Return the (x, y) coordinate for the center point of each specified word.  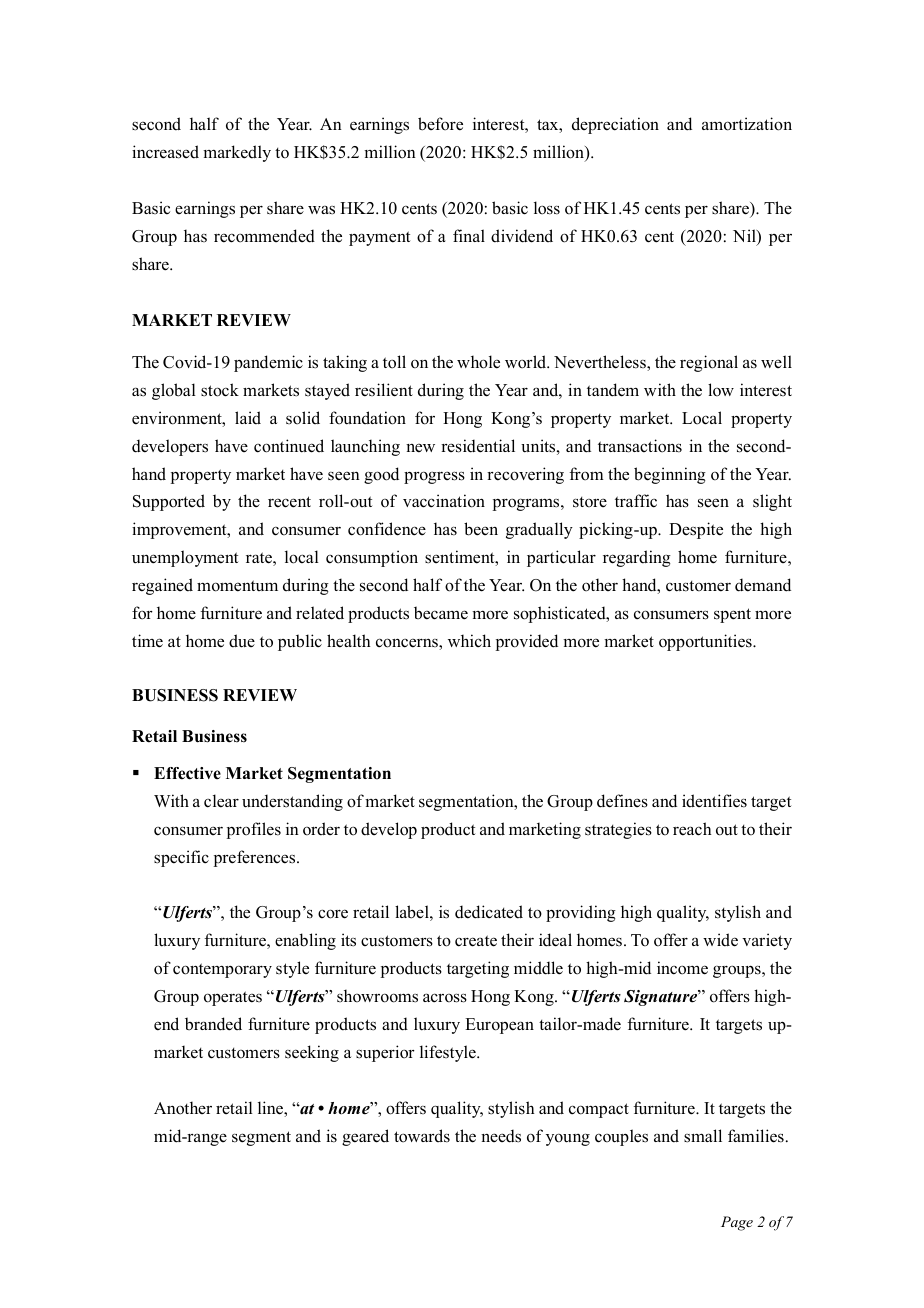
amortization (747, 124)
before (440, 124)
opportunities (706, 642)
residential (478, 446)
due (242, 641)
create (476, 941)
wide (720, 940)
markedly (237, 153)
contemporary (222, 970)
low (721, 390)
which (469, 641)
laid (248, 418)
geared (365, 1137)
